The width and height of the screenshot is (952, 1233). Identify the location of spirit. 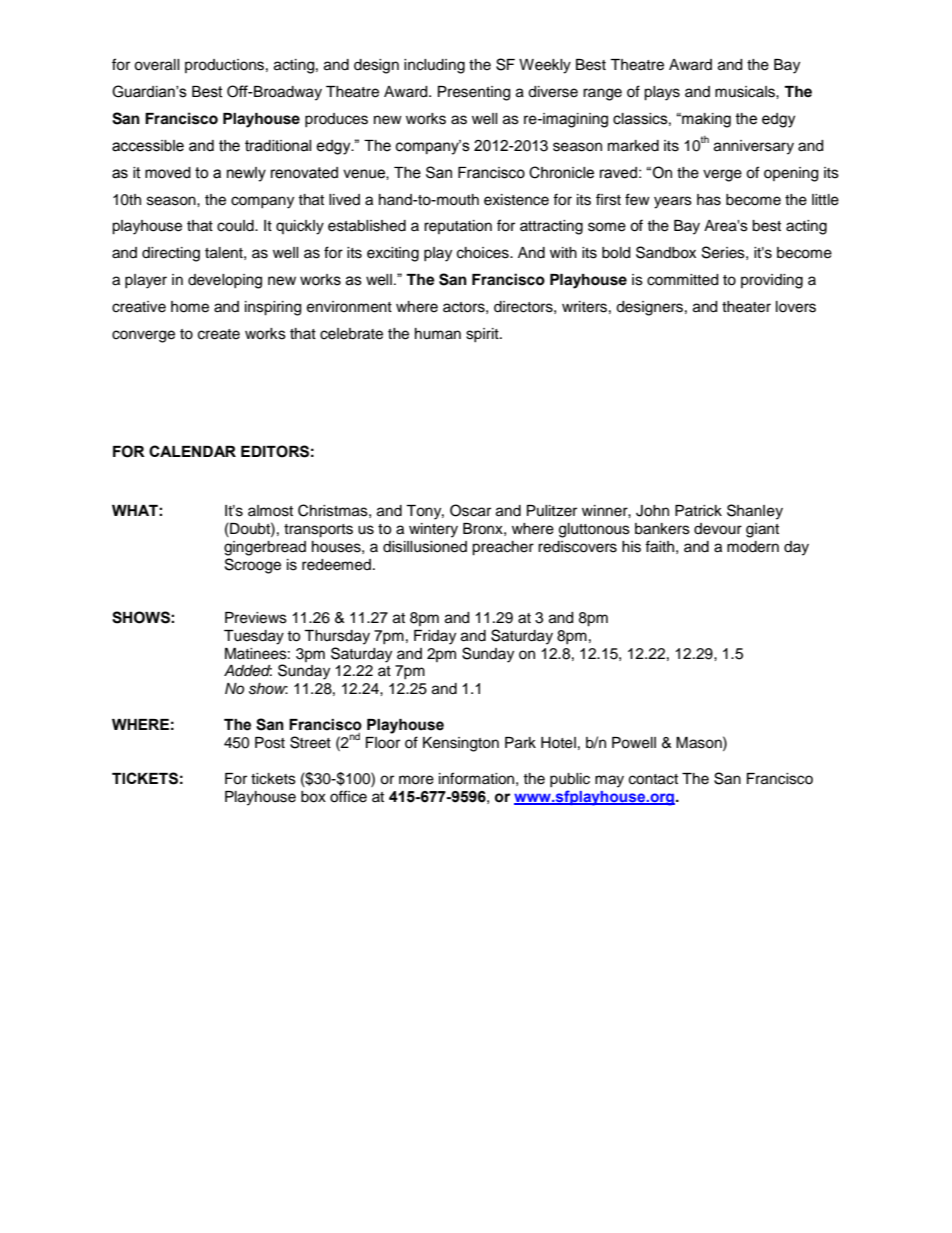
(483, 335).
